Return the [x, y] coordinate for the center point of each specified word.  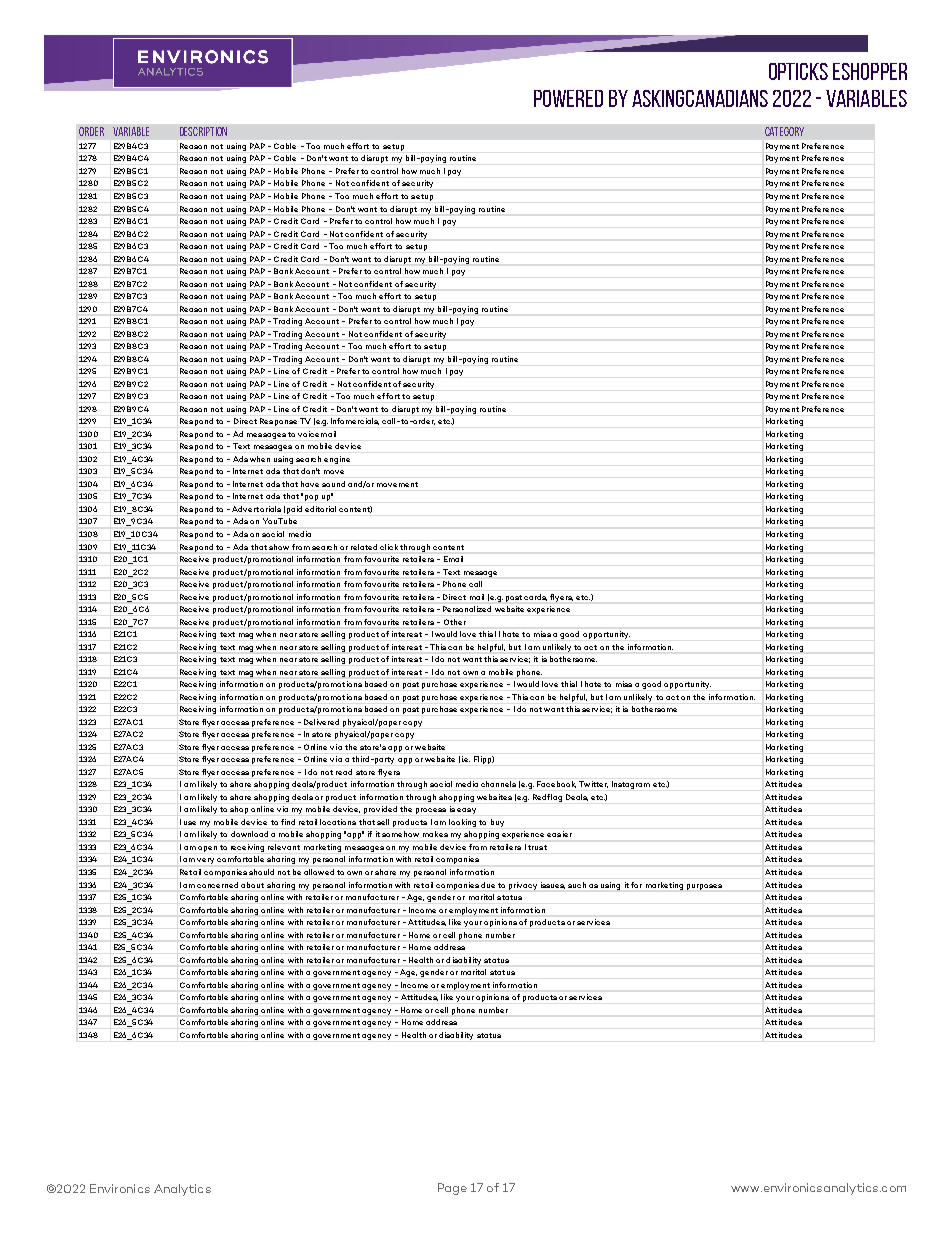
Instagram [631, 785]
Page [452, 1189]
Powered [568, 98]
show [279, 547]
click [389, 547]
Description [203, 131]
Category [784, 131]
